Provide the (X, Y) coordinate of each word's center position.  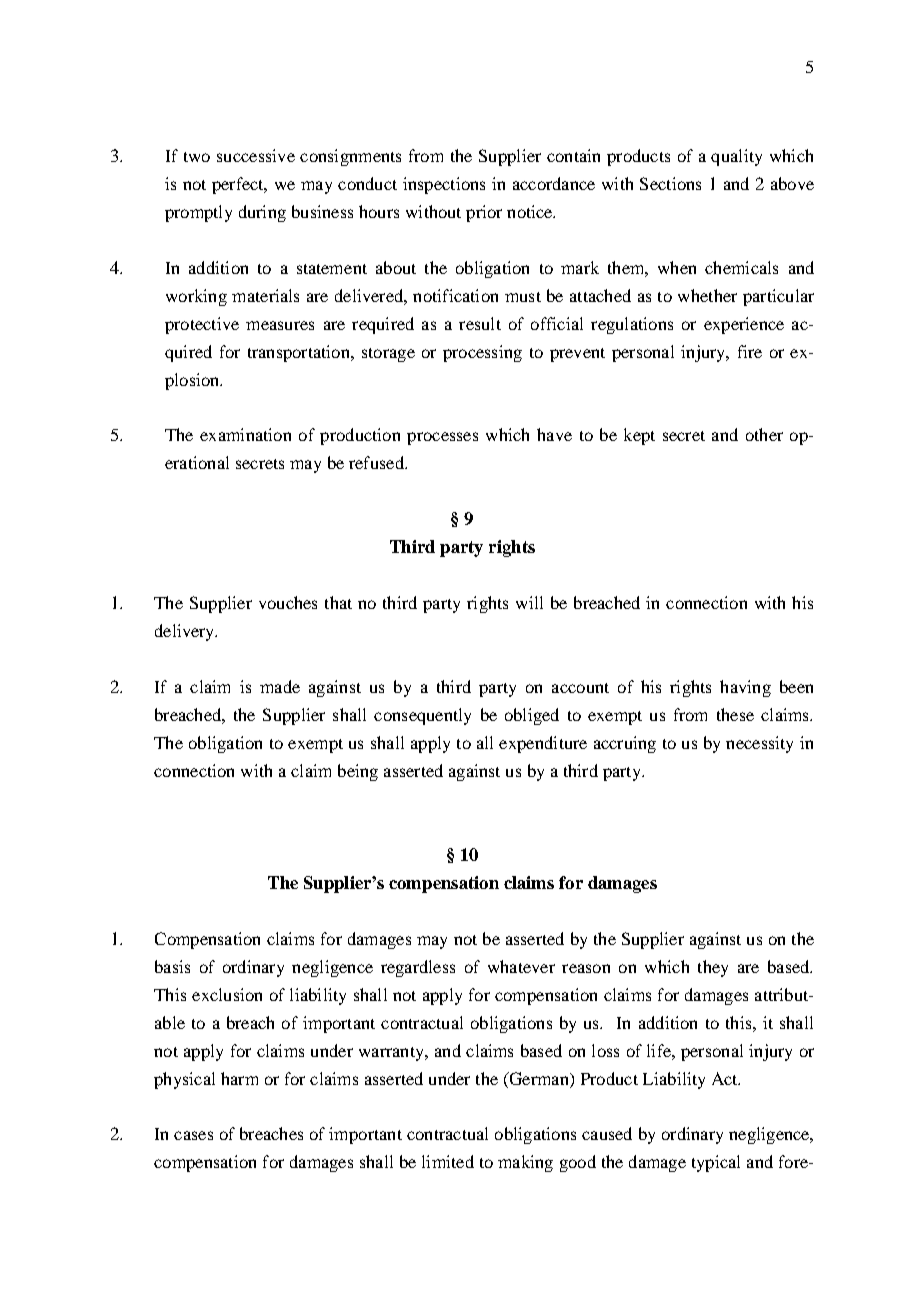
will (529, 602)
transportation (300, 353)
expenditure (543, 744)
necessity (759, 744)
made (280, 686)
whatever (521, 966)
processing (482, 353)
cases (193, 1135)
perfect (239, 185)
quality (736, 157)
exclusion (227, 994)
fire (750, 351)
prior (484, 213)
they (713, 968)
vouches (288, 602)
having (745, 688)
